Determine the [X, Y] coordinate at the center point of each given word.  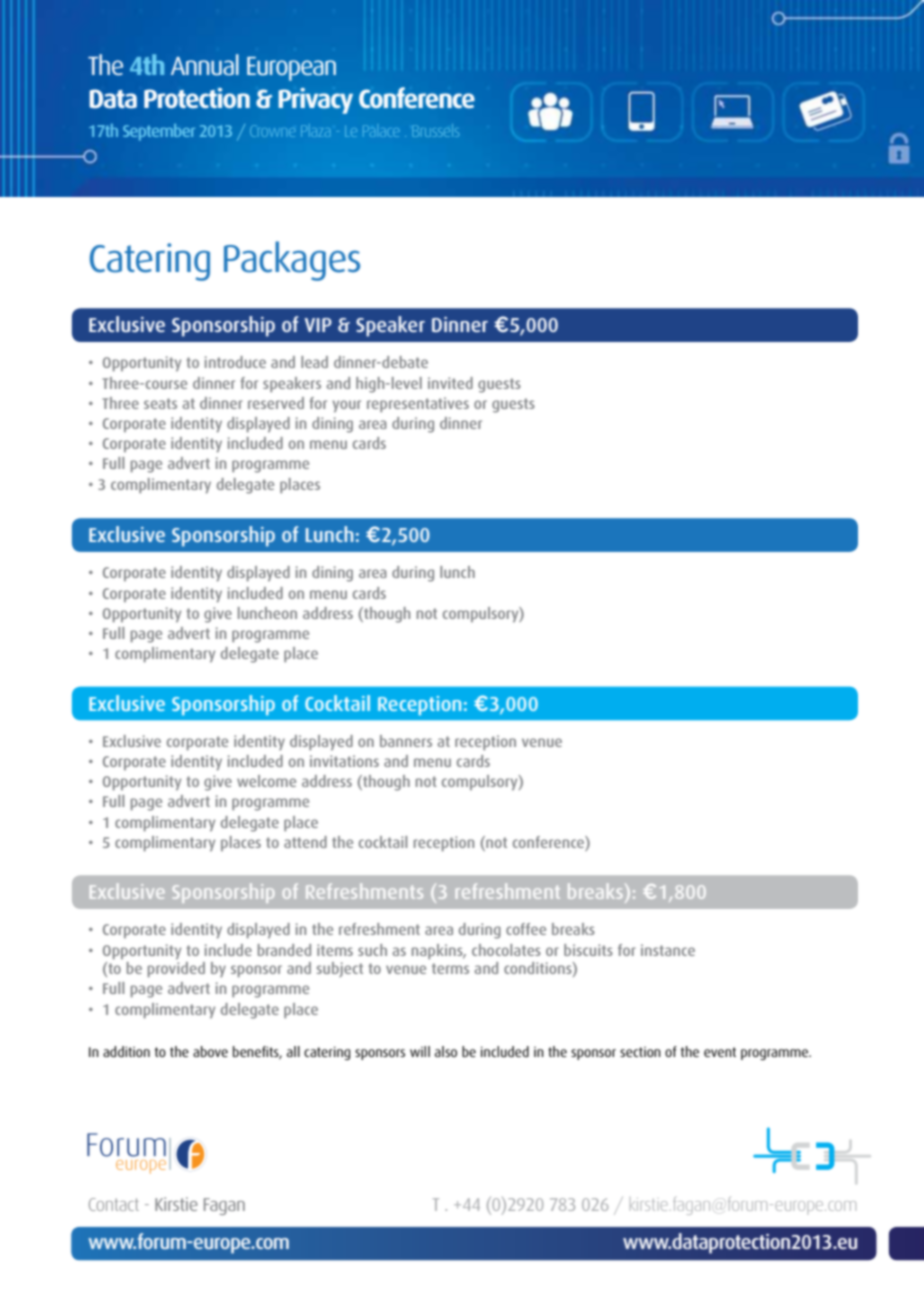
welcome [266, 781]
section [640, 1052]
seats [160, 403]
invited [450, 383]
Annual [205, 65]
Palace [381, 131]
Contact [114, 1204]
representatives [418, 404]
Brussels [435, 130]
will [420, 1051]
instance [668, 950]
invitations [344, 761]
